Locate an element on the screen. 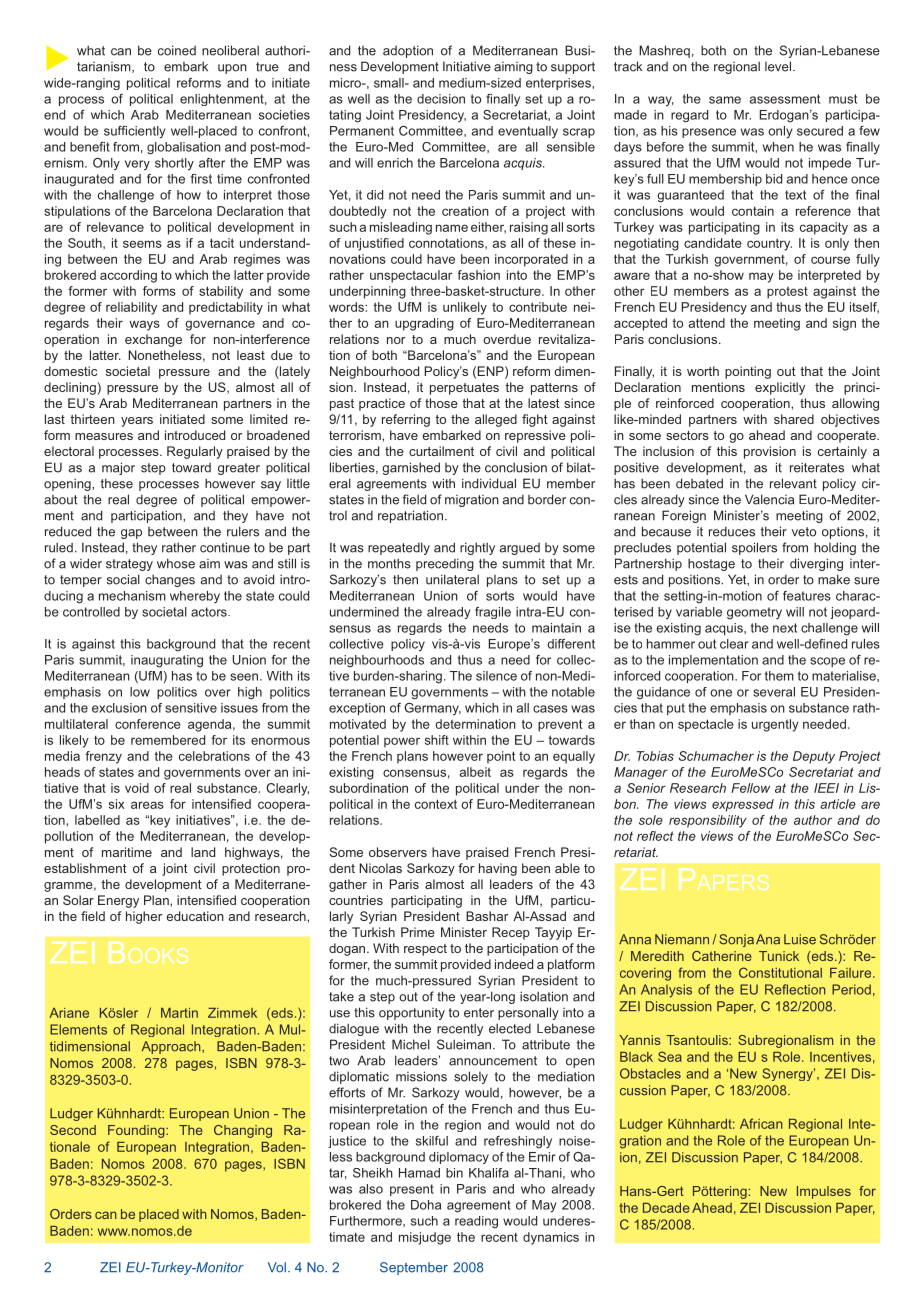  rightly is located at coordinates (477, 548).
